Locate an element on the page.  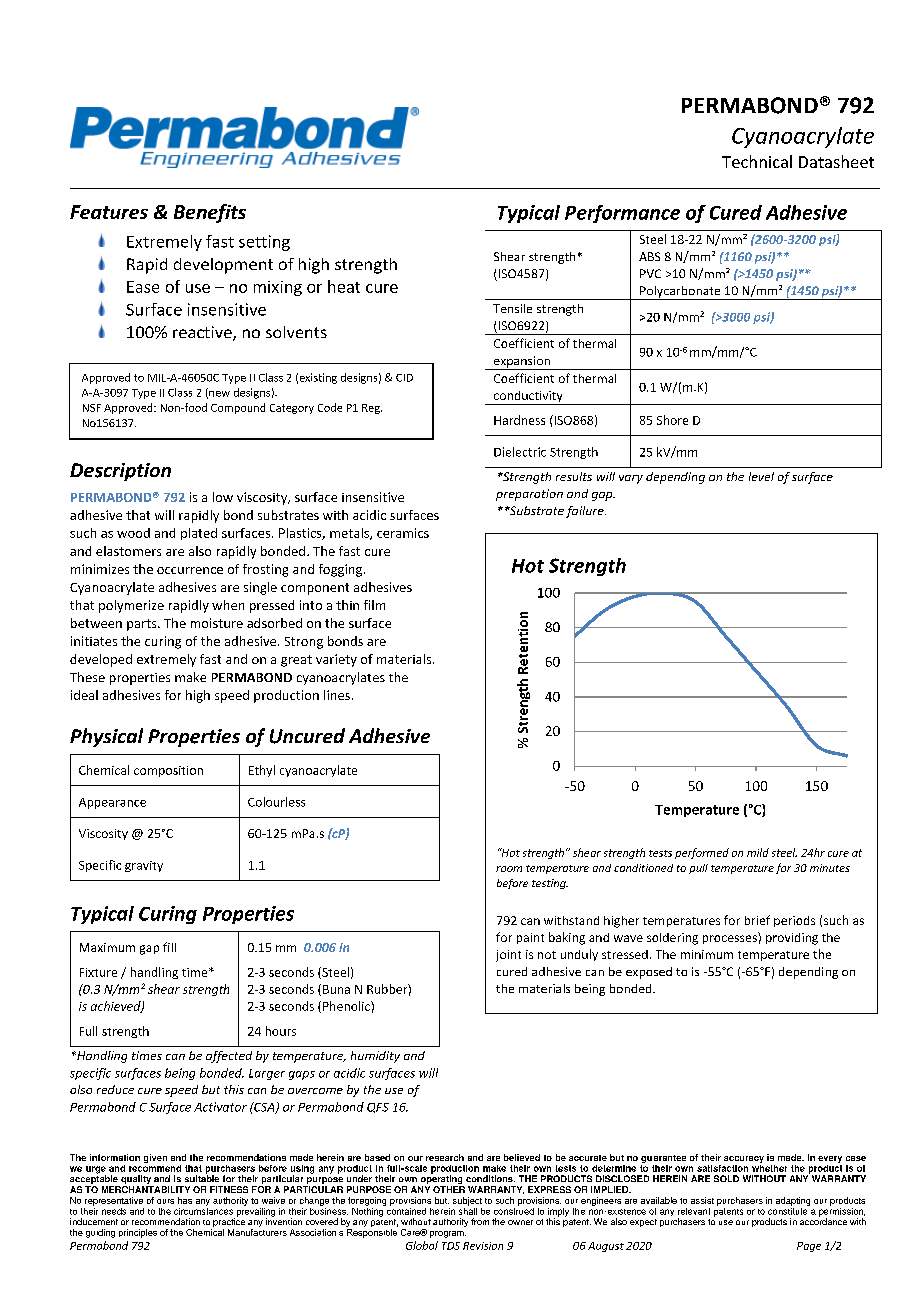
room is located at coordinates (509, 869).
